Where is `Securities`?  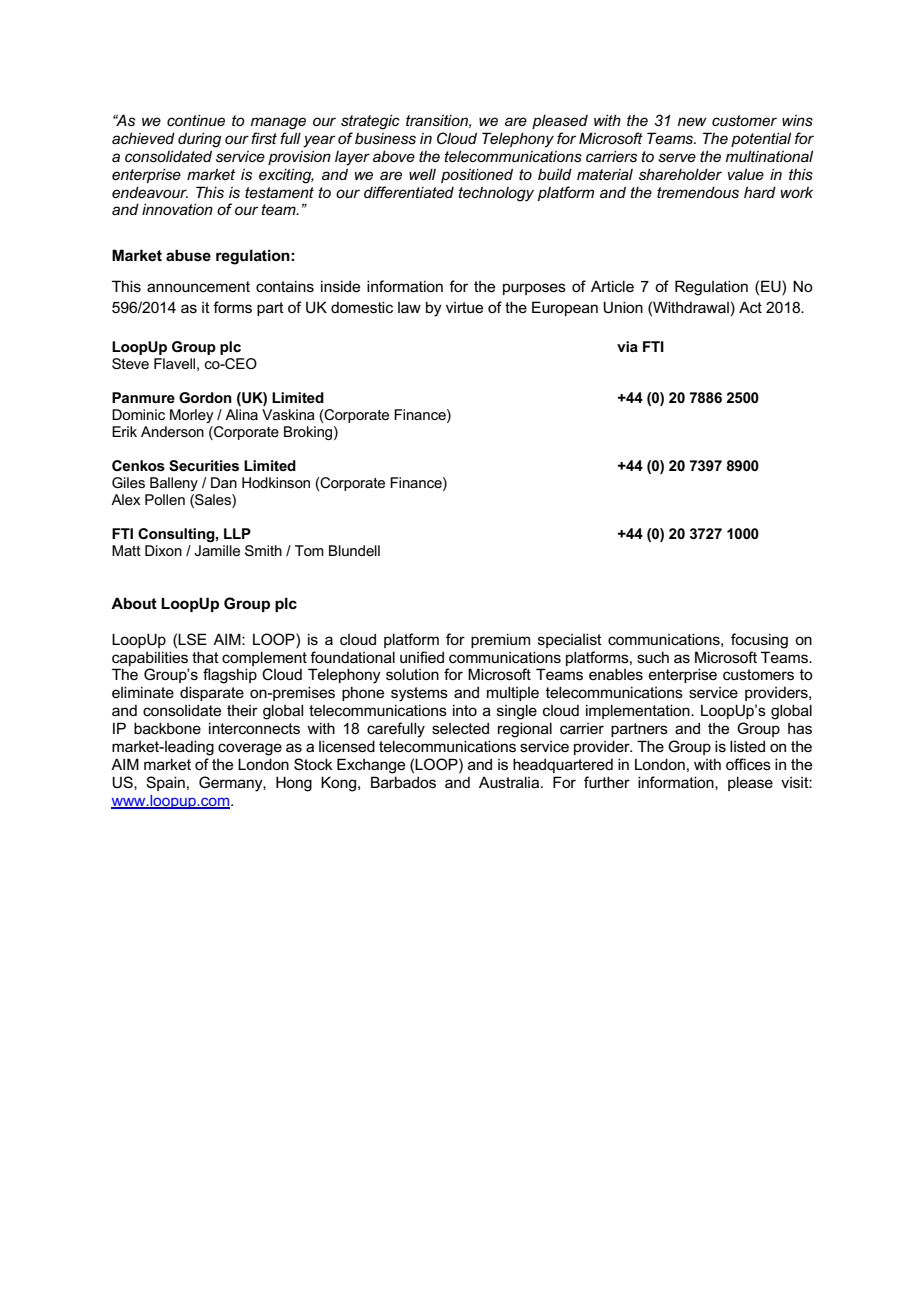 Securities is located at coordinates (204, 465).
